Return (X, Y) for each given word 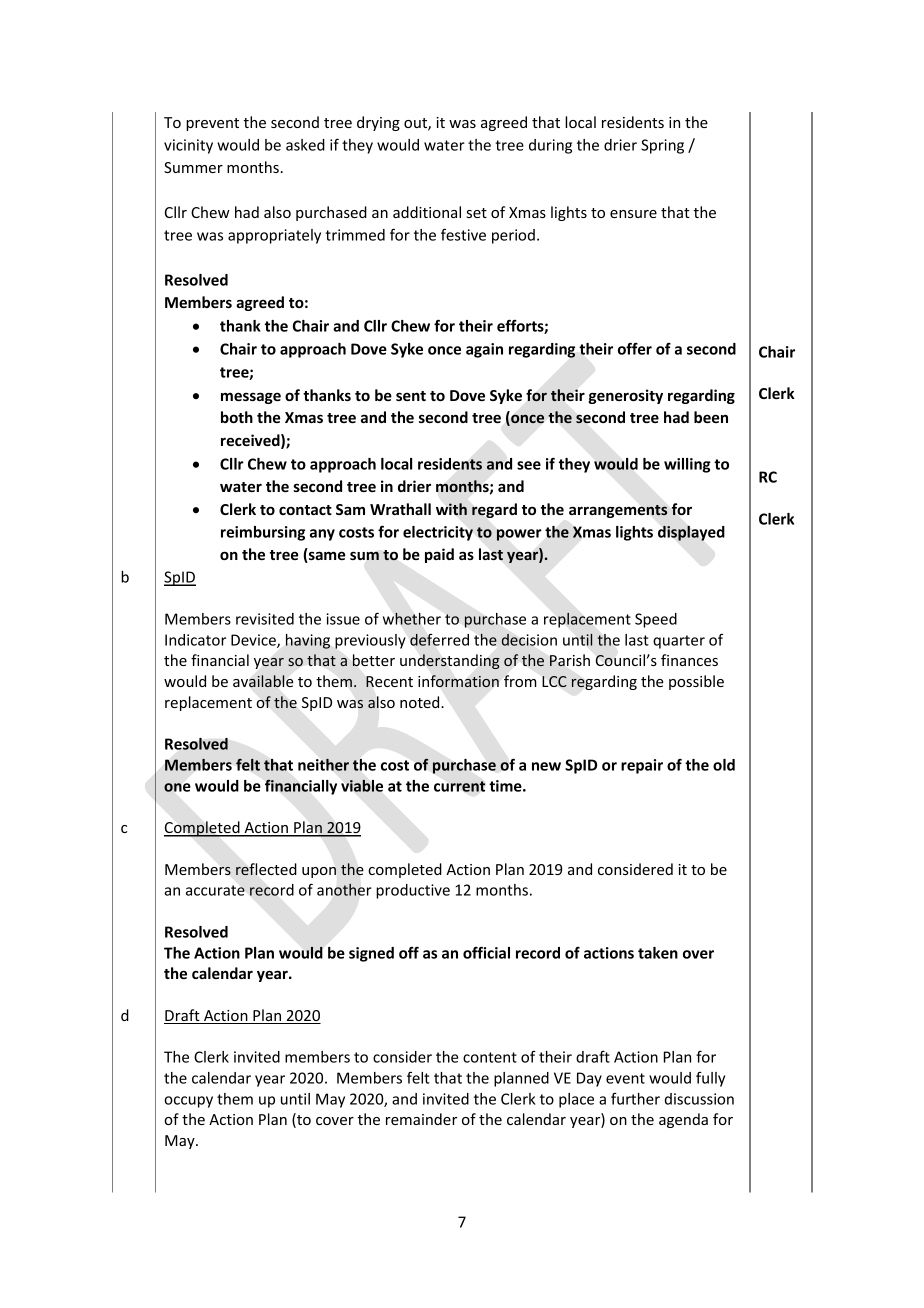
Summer (193, 167)
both (237, 417)
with (451, 509)
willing (687, 465)
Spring (662, 146)
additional (427, 212)
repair (642, 766)
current (460, 786)
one (177, 787)
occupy (188, 1102)
